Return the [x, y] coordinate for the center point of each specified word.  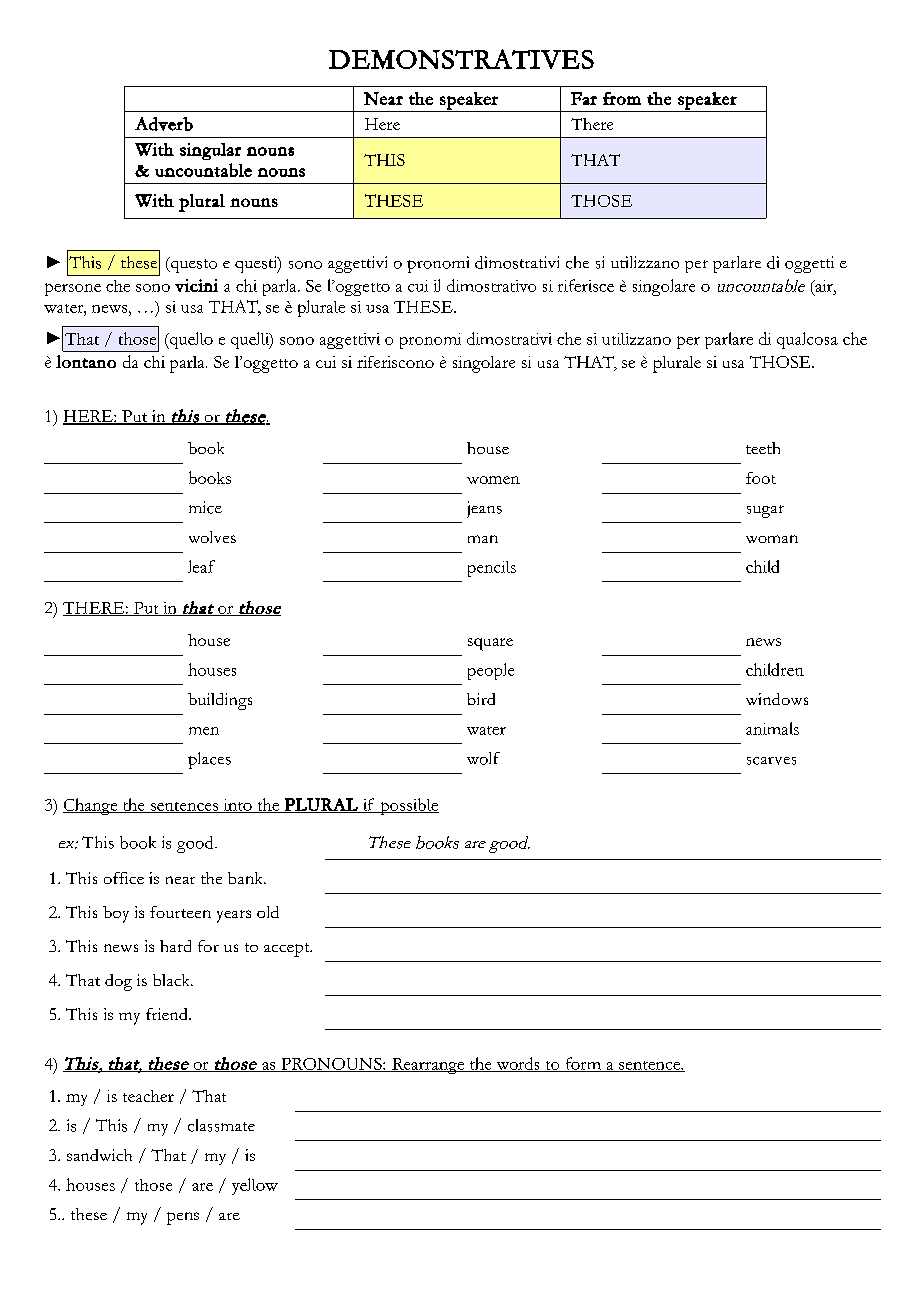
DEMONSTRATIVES [461, 59]
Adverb [164, 124]
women [493, 480]
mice [205, 507]
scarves [771, 761]
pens [183, 1218]
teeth [763, 448]
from [622, 98]
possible [408, 806]
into [237, 806]
